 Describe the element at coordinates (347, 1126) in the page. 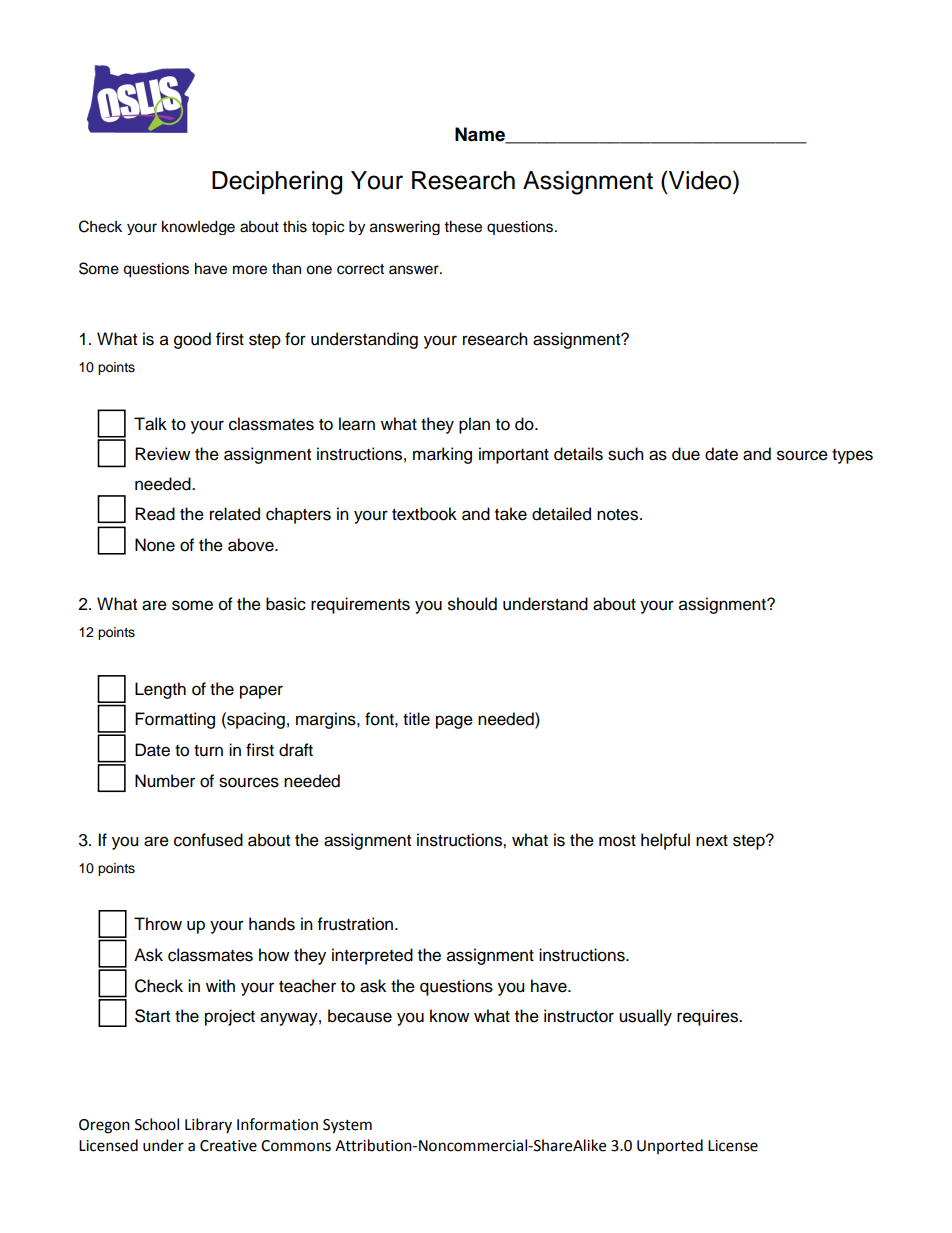

I see `System` at that location.
